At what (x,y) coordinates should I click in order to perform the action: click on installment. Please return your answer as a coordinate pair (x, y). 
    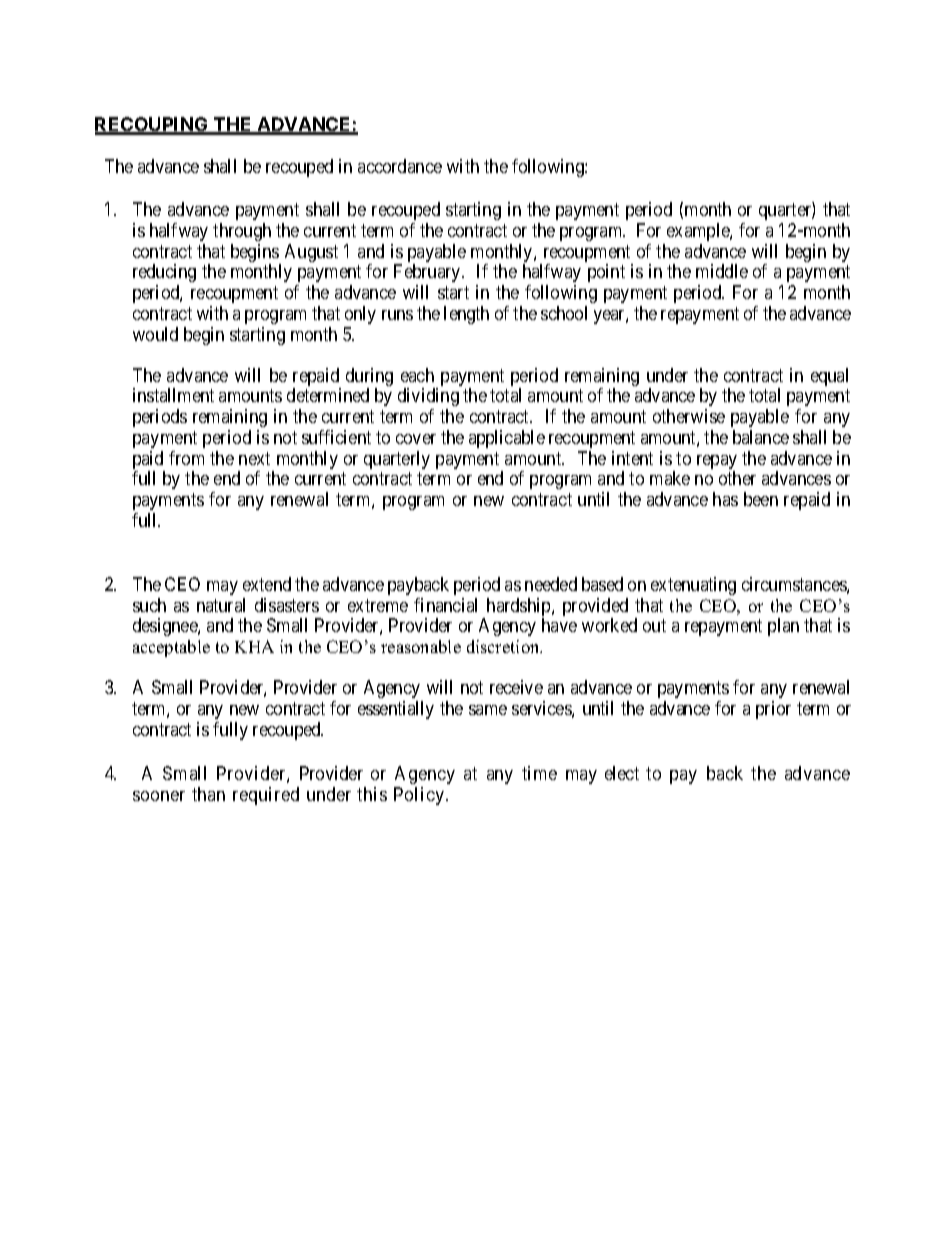
    Looking at the image, I should click on (173, 395).
